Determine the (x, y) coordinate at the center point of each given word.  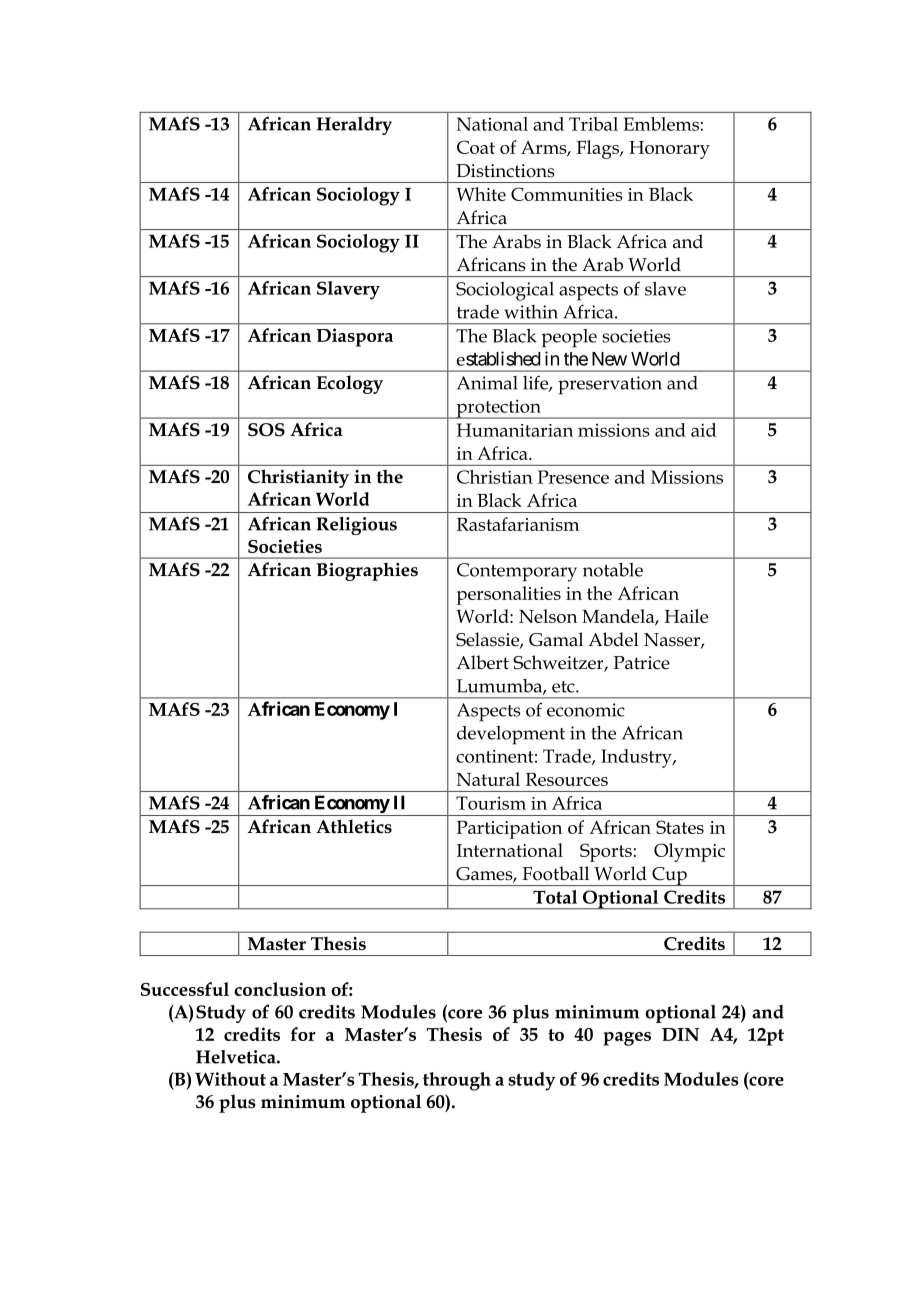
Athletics (354, 826)
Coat (476, 147)
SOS (266, 430)
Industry (637, 758)
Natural (488, 779)
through (457, 1081)
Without (230, 1079)
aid (703, 430)
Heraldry (354, 126)
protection (498, 409)
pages (627, 1039)
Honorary (669, 150)
